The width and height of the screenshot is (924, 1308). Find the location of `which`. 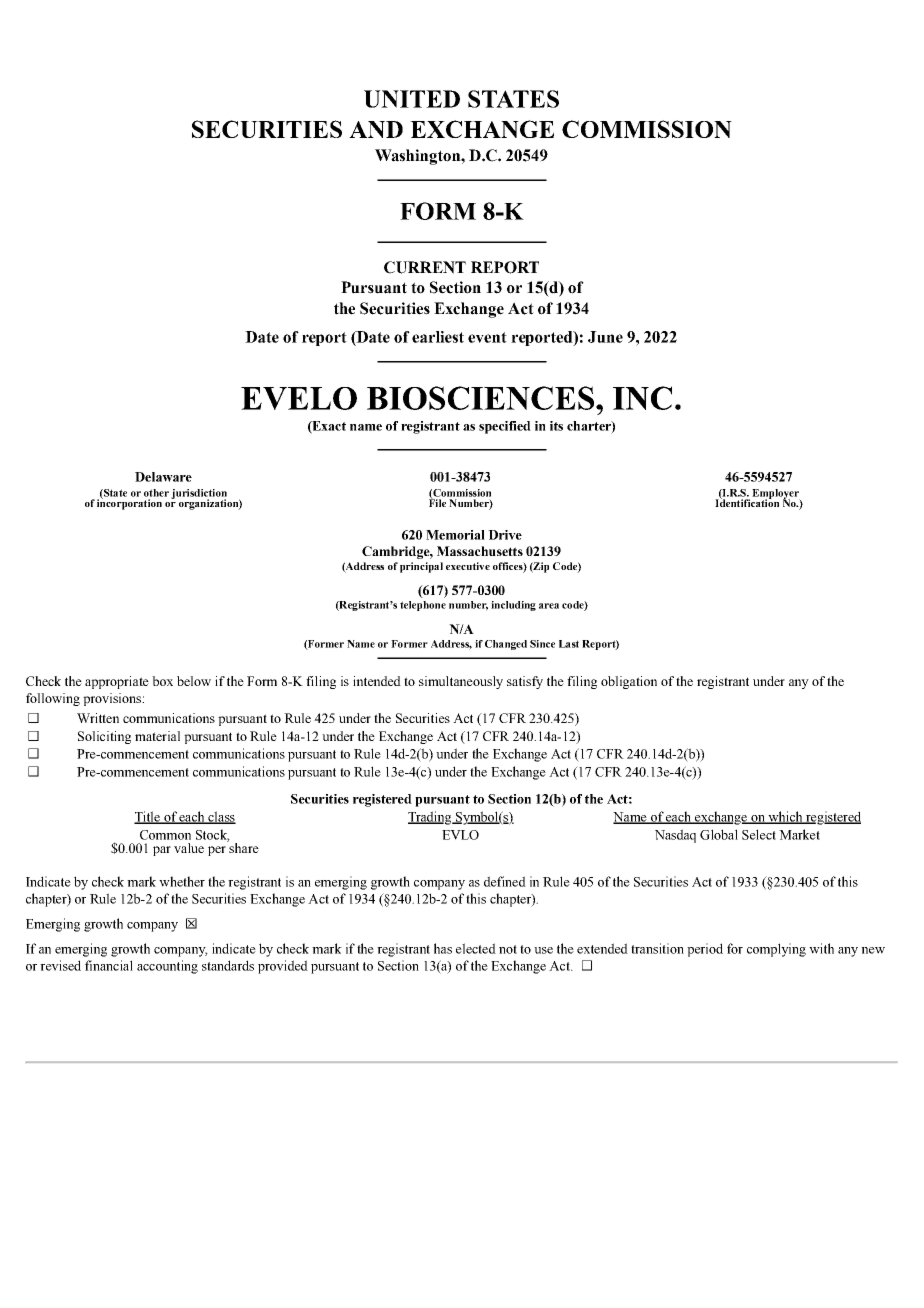

which is located at coordinates (785, 817).
